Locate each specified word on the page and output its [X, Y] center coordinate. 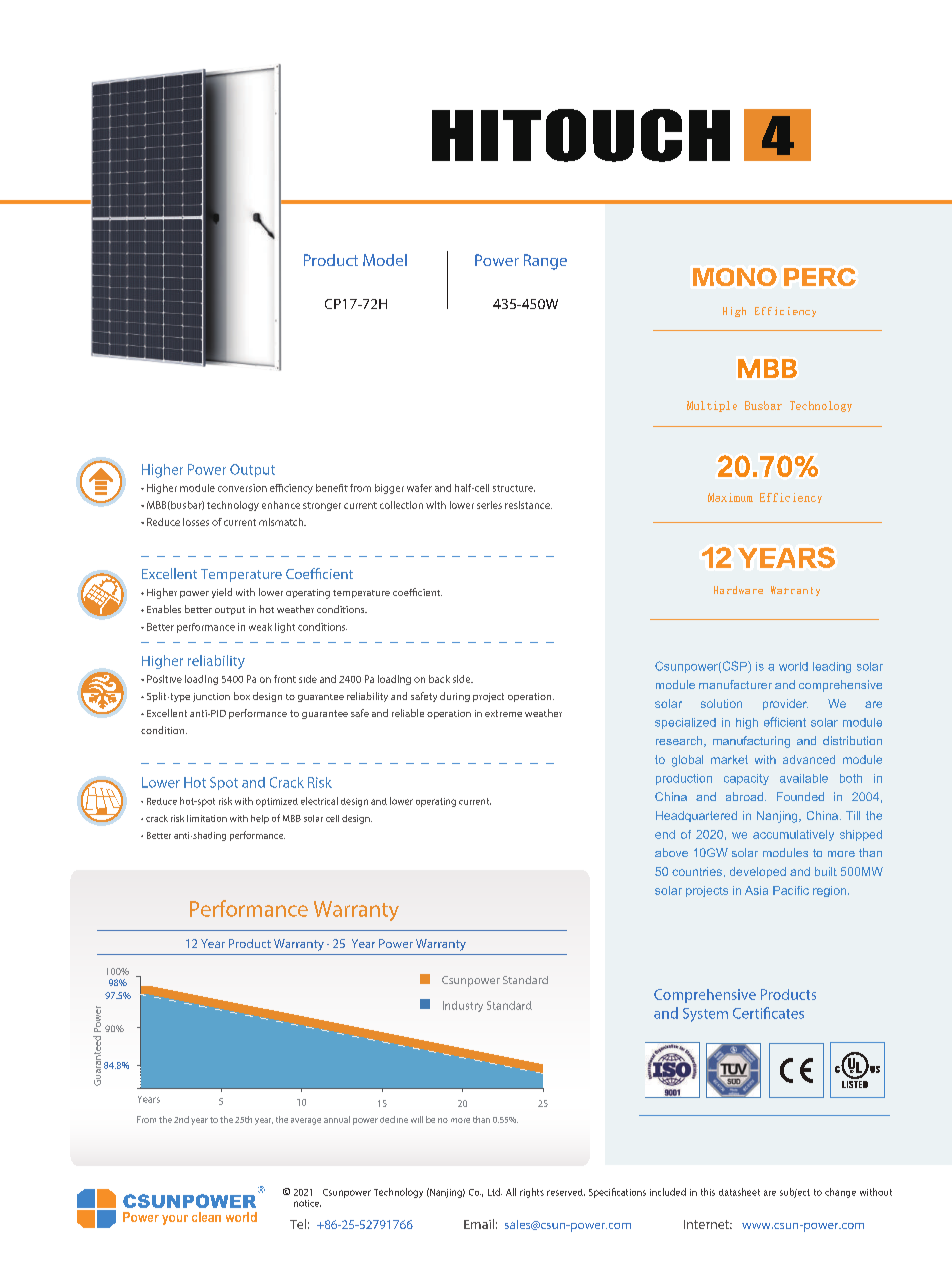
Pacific [791, 890]
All [511, 1192]
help [260, 819]
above [671, 852]
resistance [528, 505]
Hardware [738, 590]
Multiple [712, 406]
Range [545, 262]
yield [222, 593]
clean [206, 1217]
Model [385, 260]
